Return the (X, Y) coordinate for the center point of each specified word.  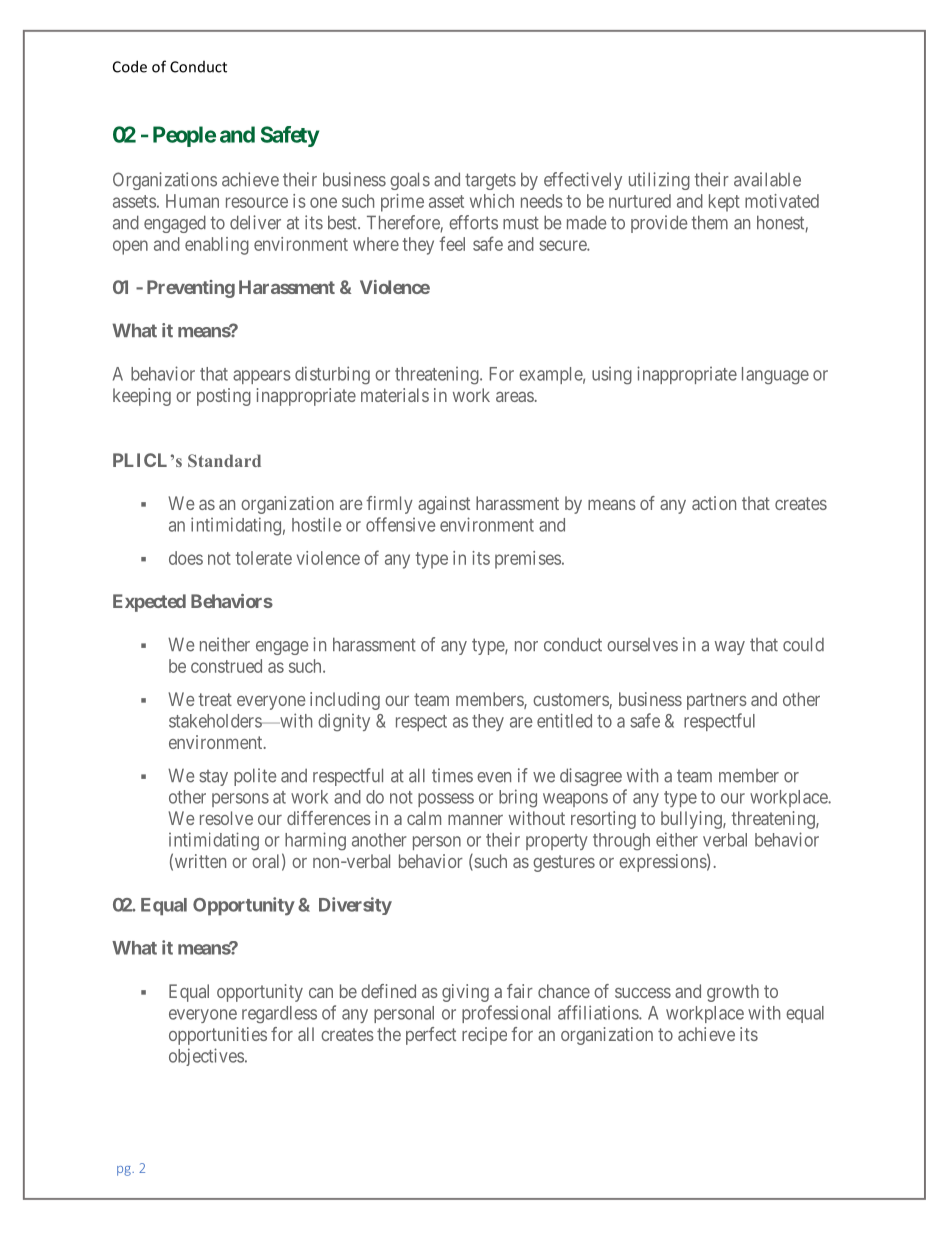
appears (262, 377)
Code (130, 66)
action (714, 503)
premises (528, 560)
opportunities (218, 1036)
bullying (692, 820)
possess (446, 800)
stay (213, 778)
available (767, 179)
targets (490, 181)
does (186, 558)
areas (515, 397)
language (775, 376)
